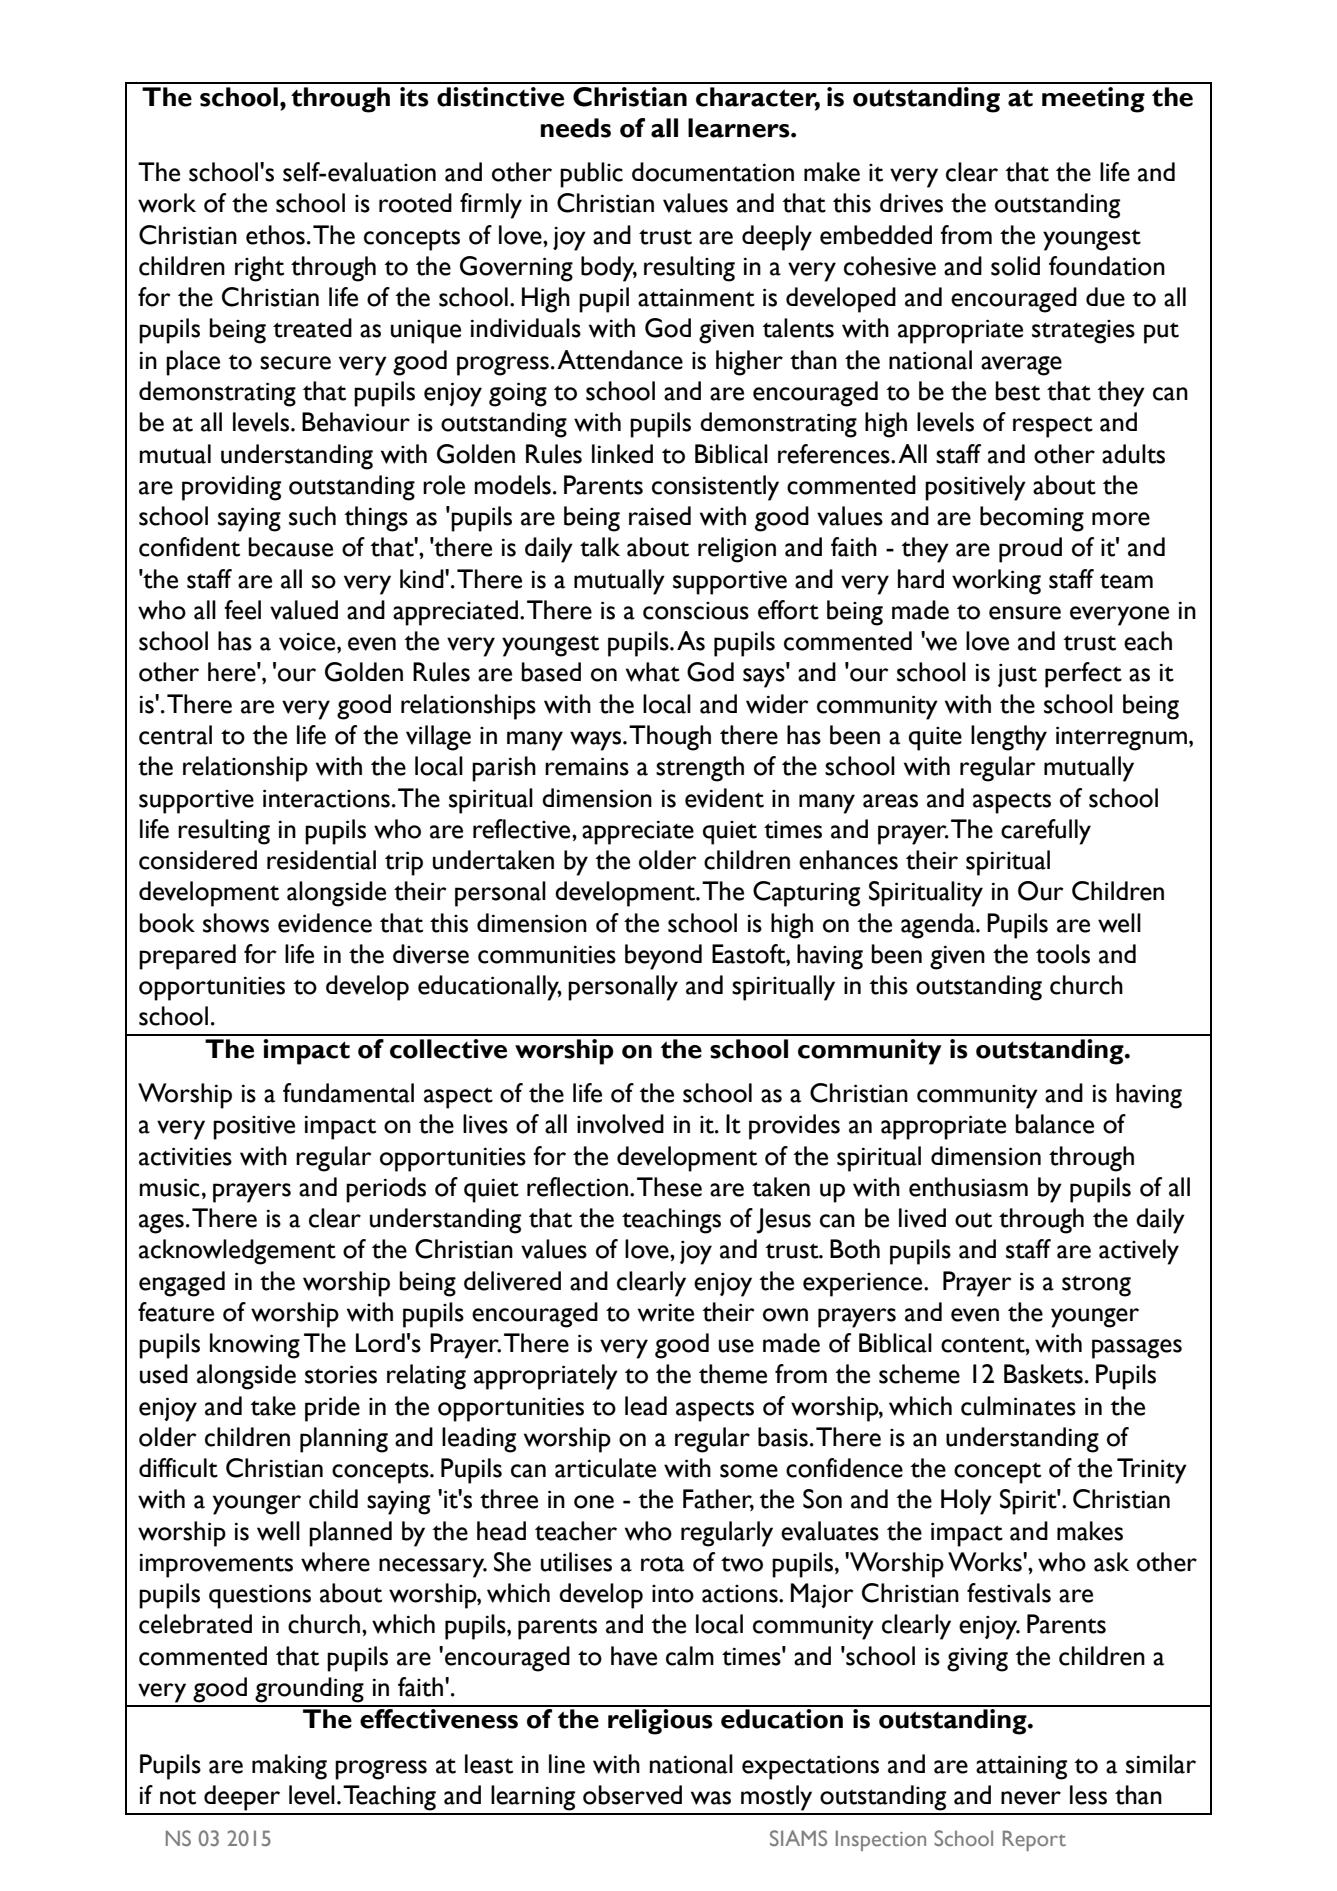  I want to click on strong, so click(1096, 1286).
